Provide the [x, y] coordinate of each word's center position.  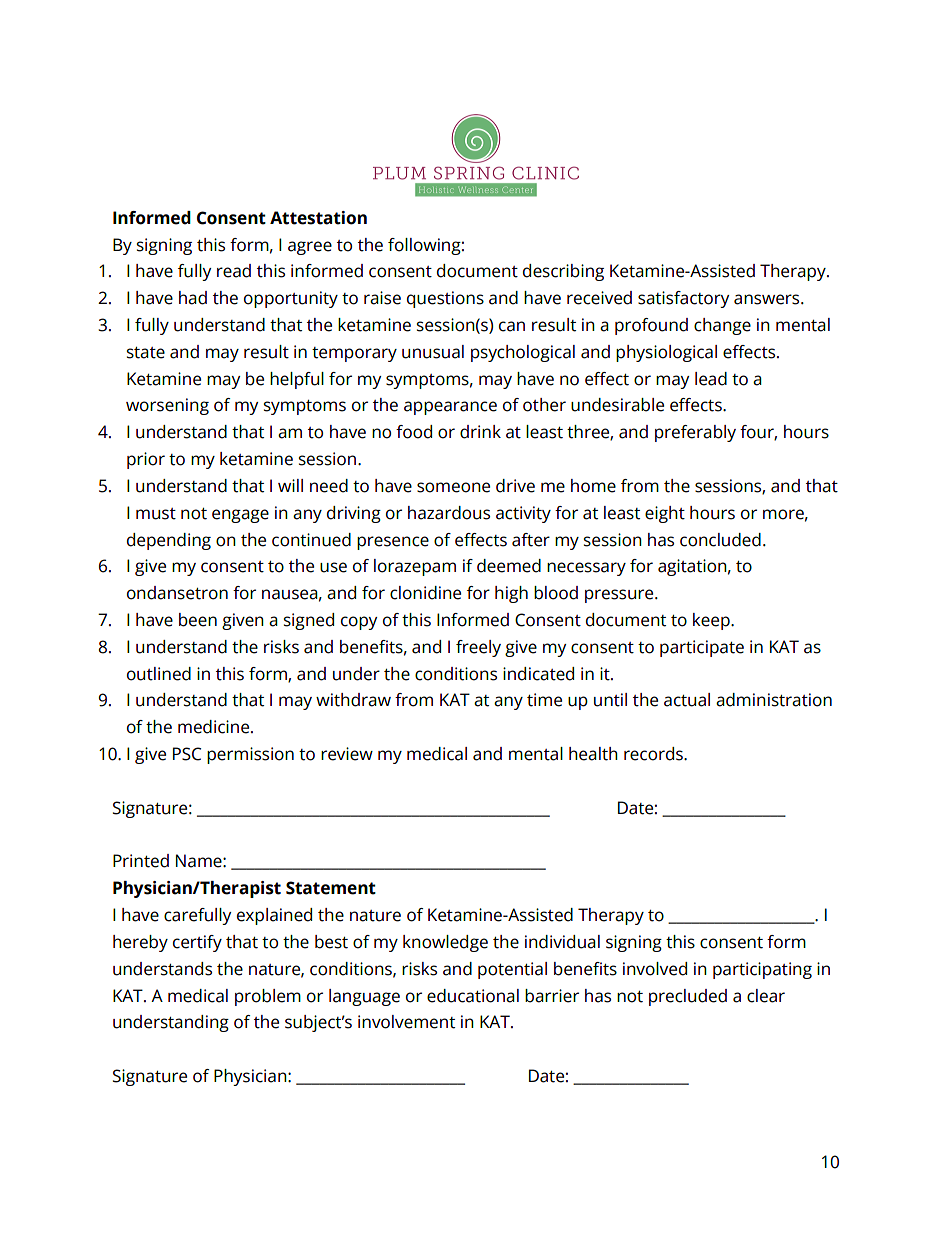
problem [268, 997]
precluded [688, 997]
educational [473, 996]
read [234, 271]
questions [445, 299]
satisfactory [683, 299]
